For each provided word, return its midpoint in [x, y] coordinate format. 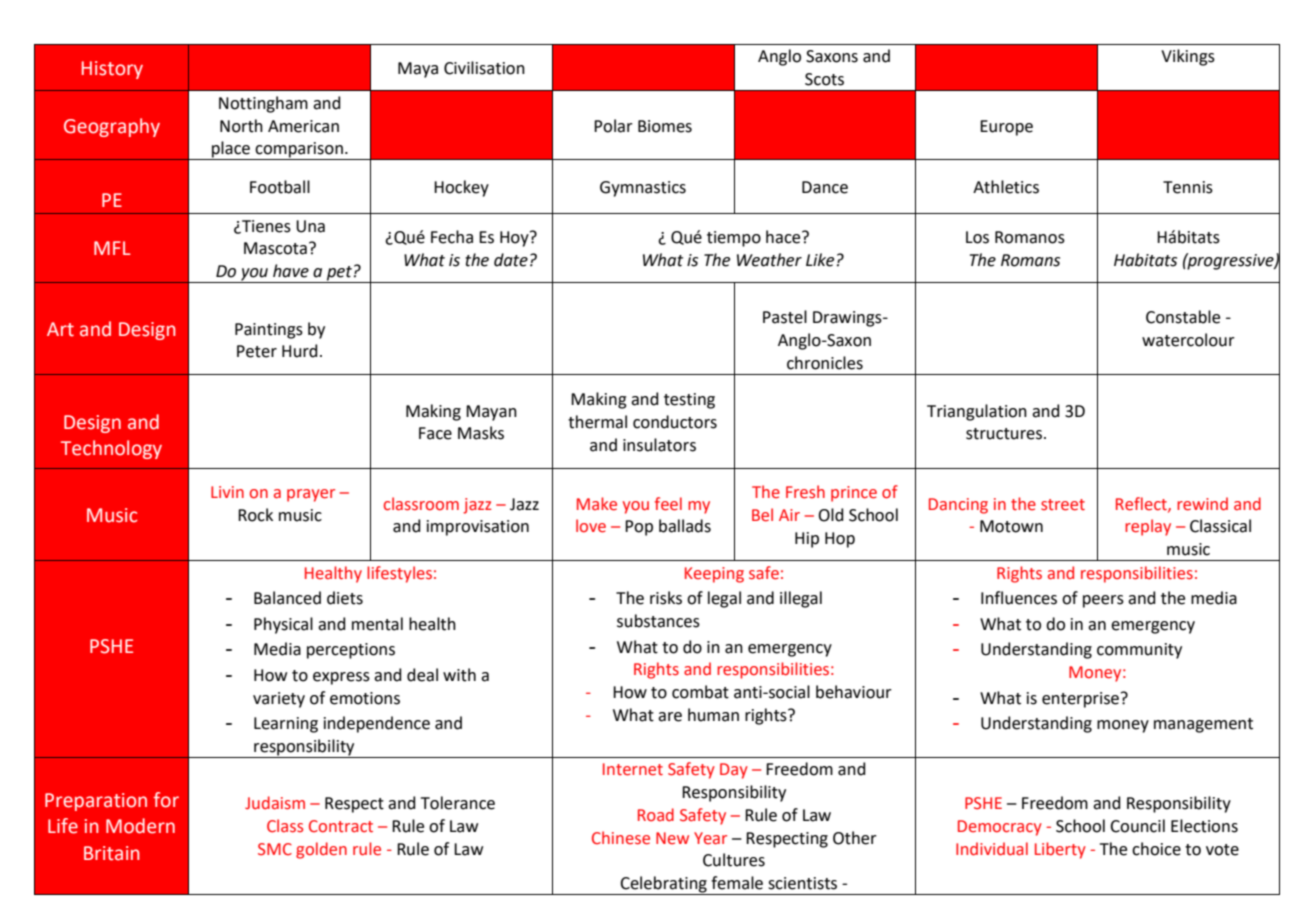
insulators [659, 445]
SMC [275, 849]
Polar [613, 126]
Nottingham [263, 104]
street [1063, 505]
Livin [227, 492]
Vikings [1188, 57]
